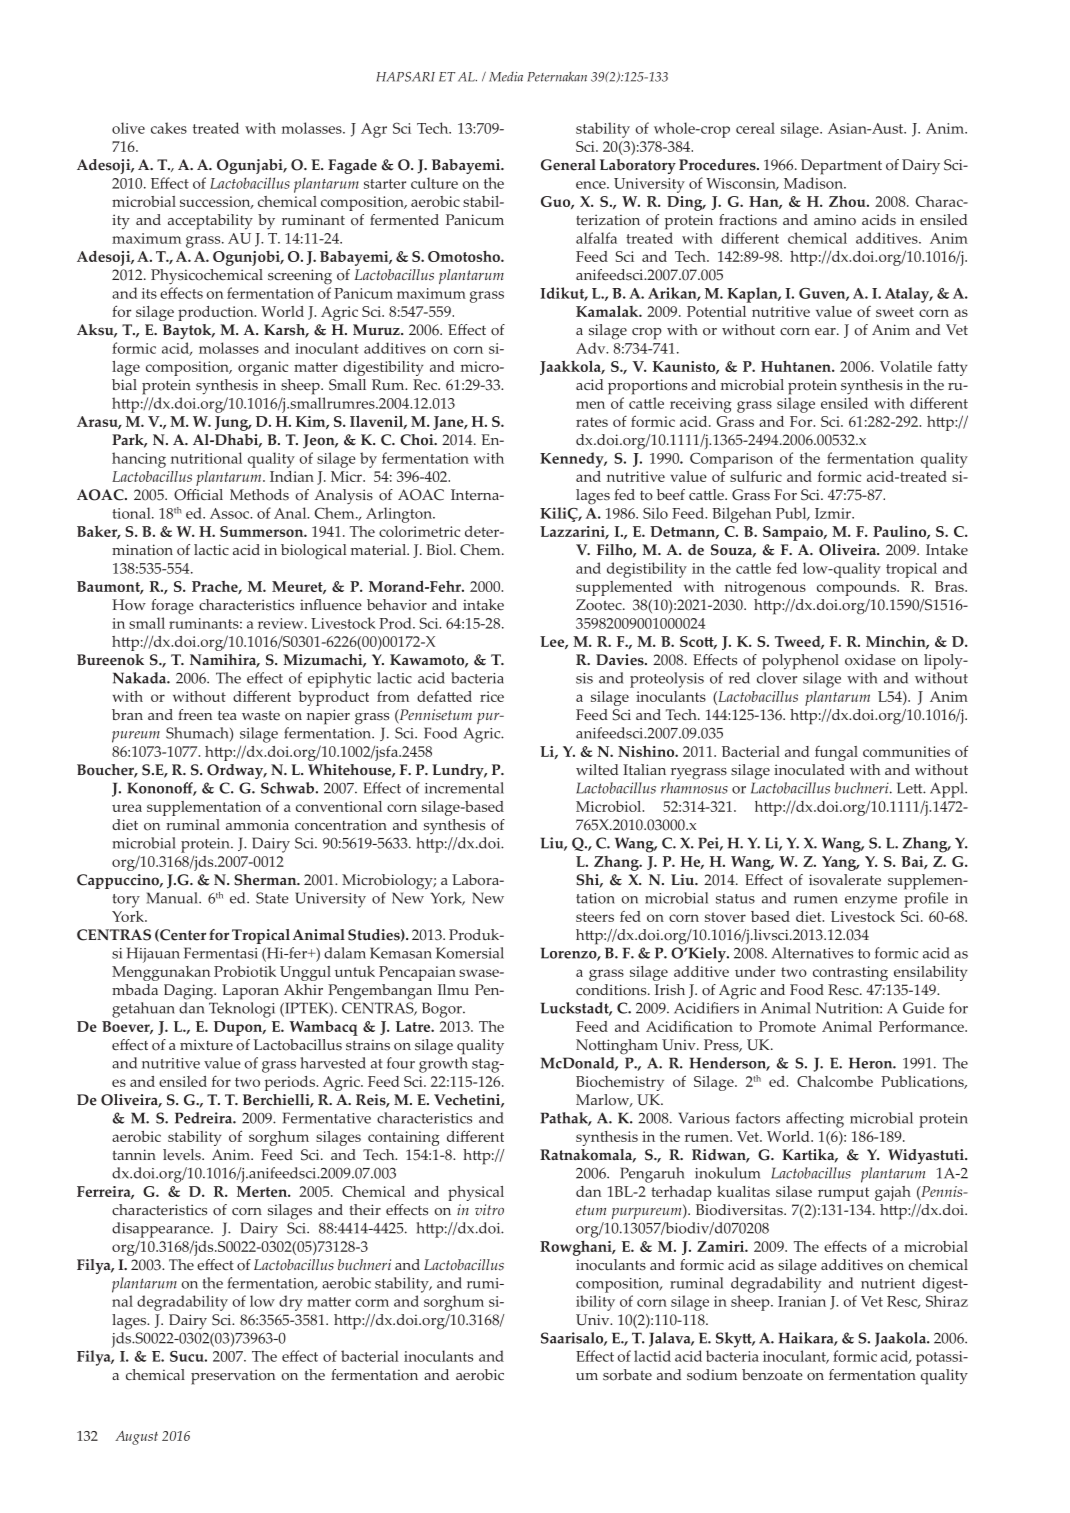 The height and width of the screenshot is (1513, 1070). Describe the element at coordinates (836, 753) in the screenshot. I see `fungal` at that location.
